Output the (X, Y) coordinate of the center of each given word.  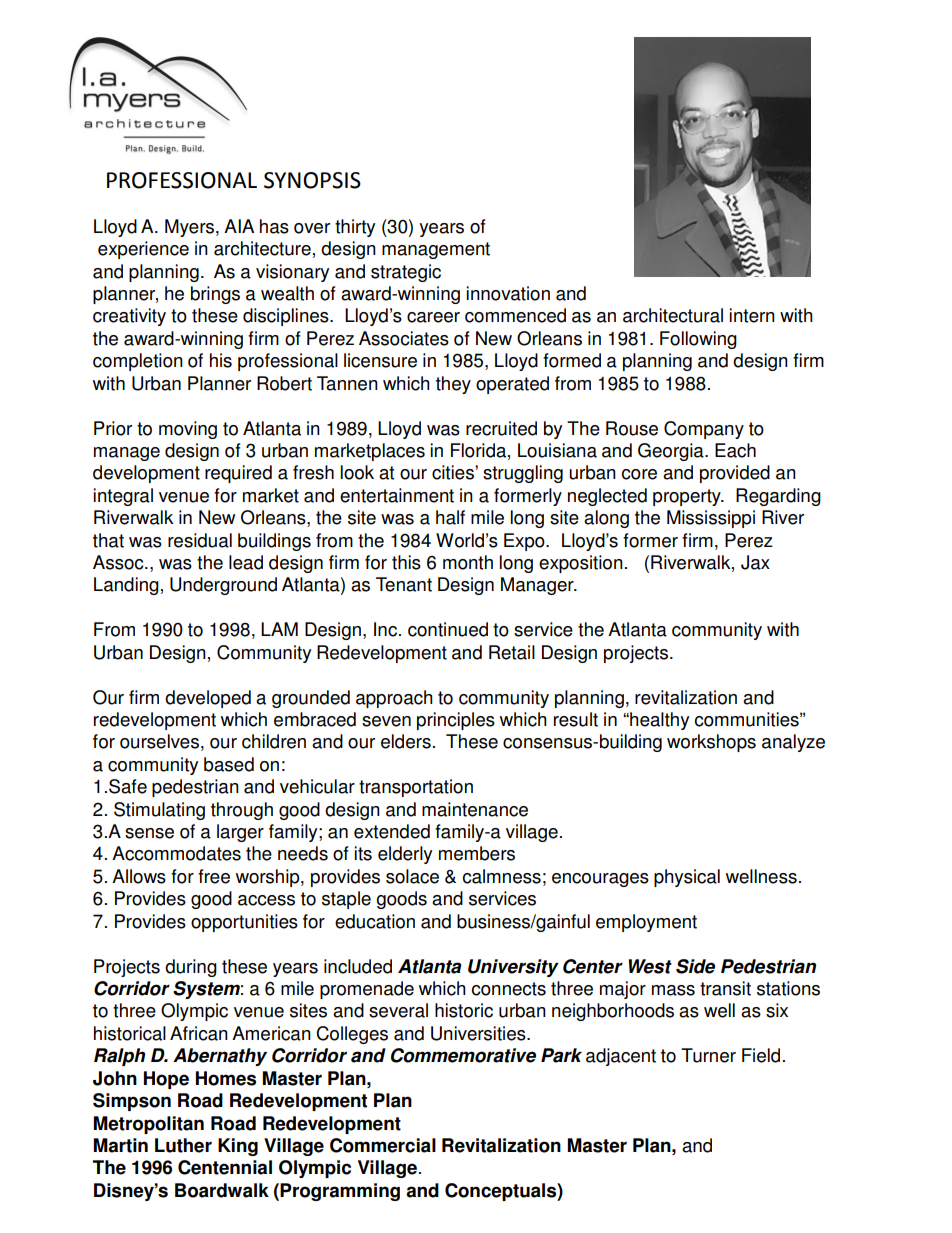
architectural (673, 315)
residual (200, 540)
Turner (708, 1055)
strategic (406, 273)
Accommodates (176, 853)
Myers (191, 228)
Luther (183, 1145)
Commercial (383, 1145)
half (450, 517)
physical (687, 878)
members (477, 853)
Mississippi (711, 519)
